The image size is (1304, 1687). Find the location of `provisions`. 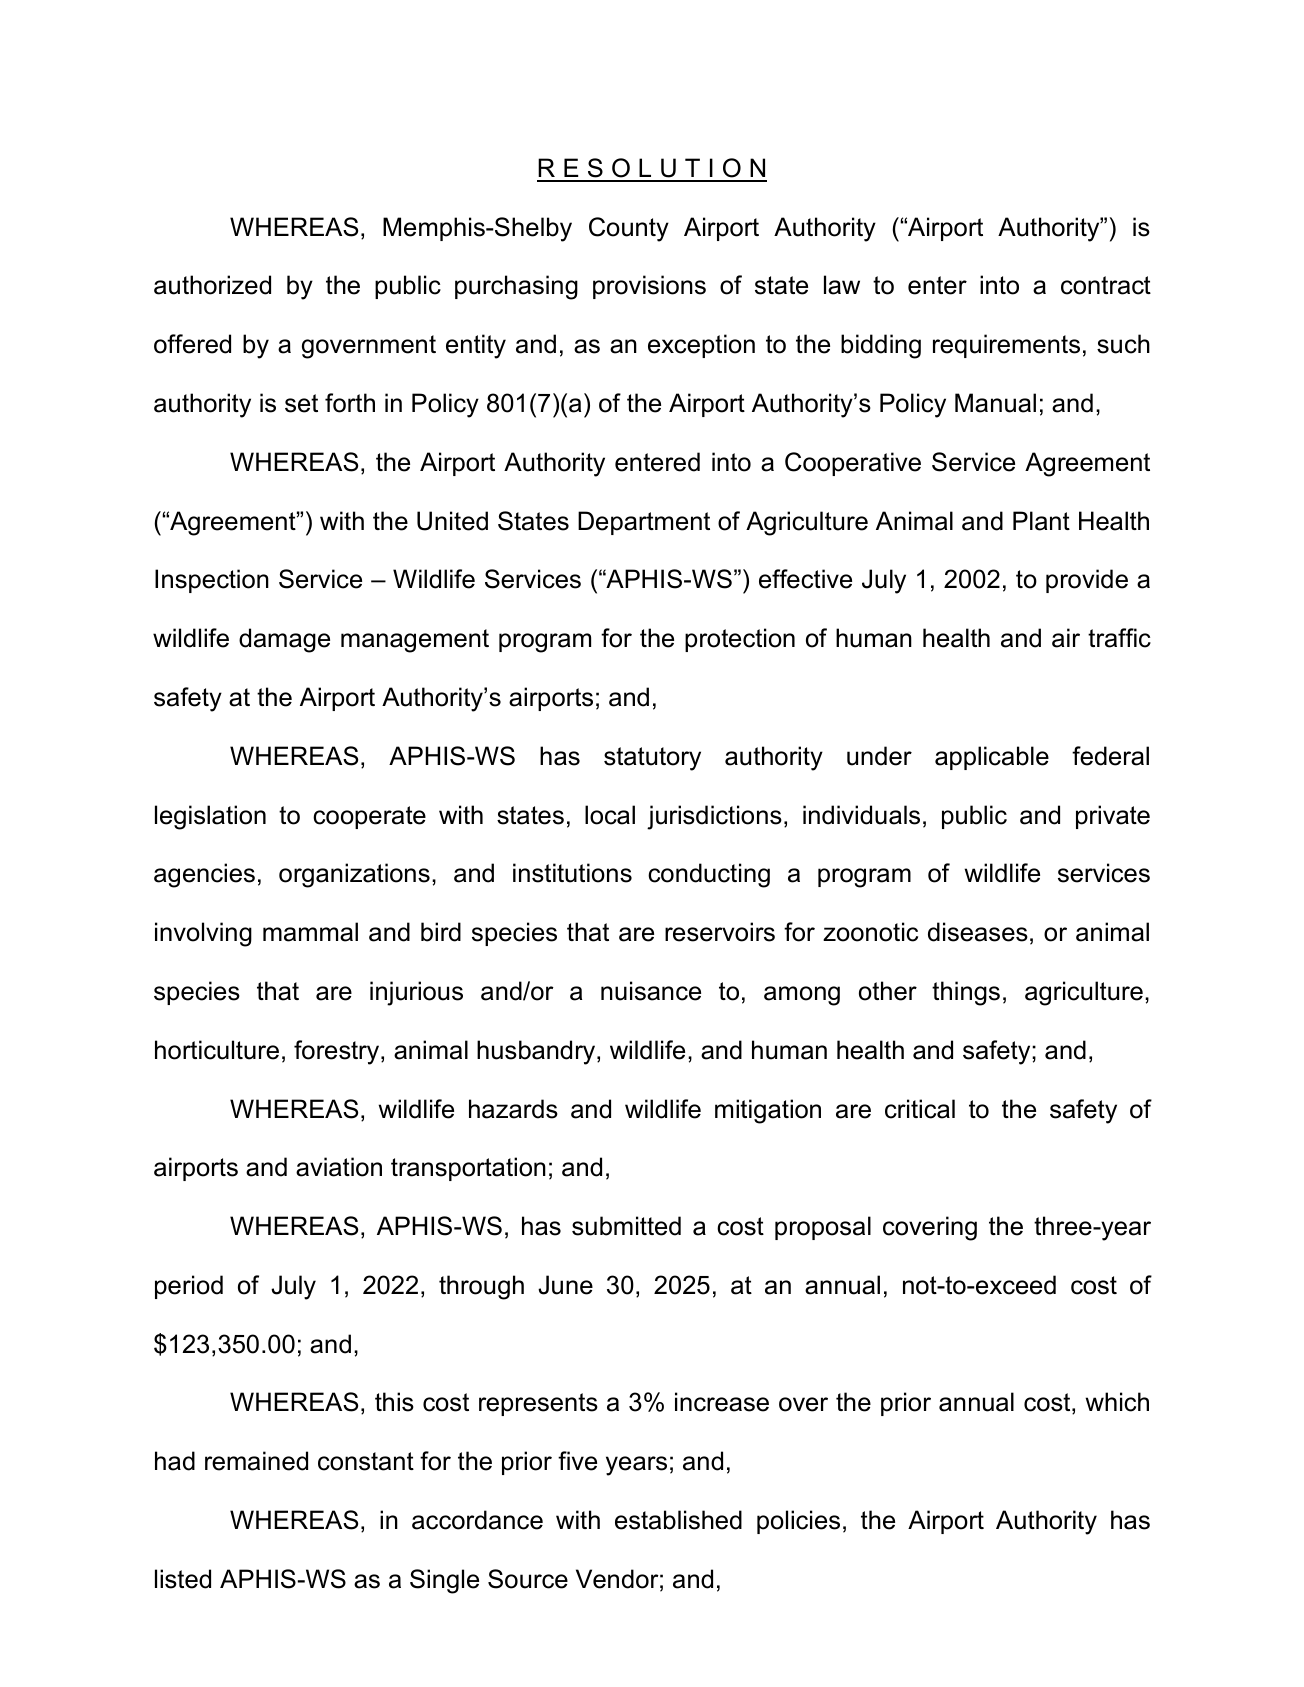

provisions is located at coordinates (649, 287).
